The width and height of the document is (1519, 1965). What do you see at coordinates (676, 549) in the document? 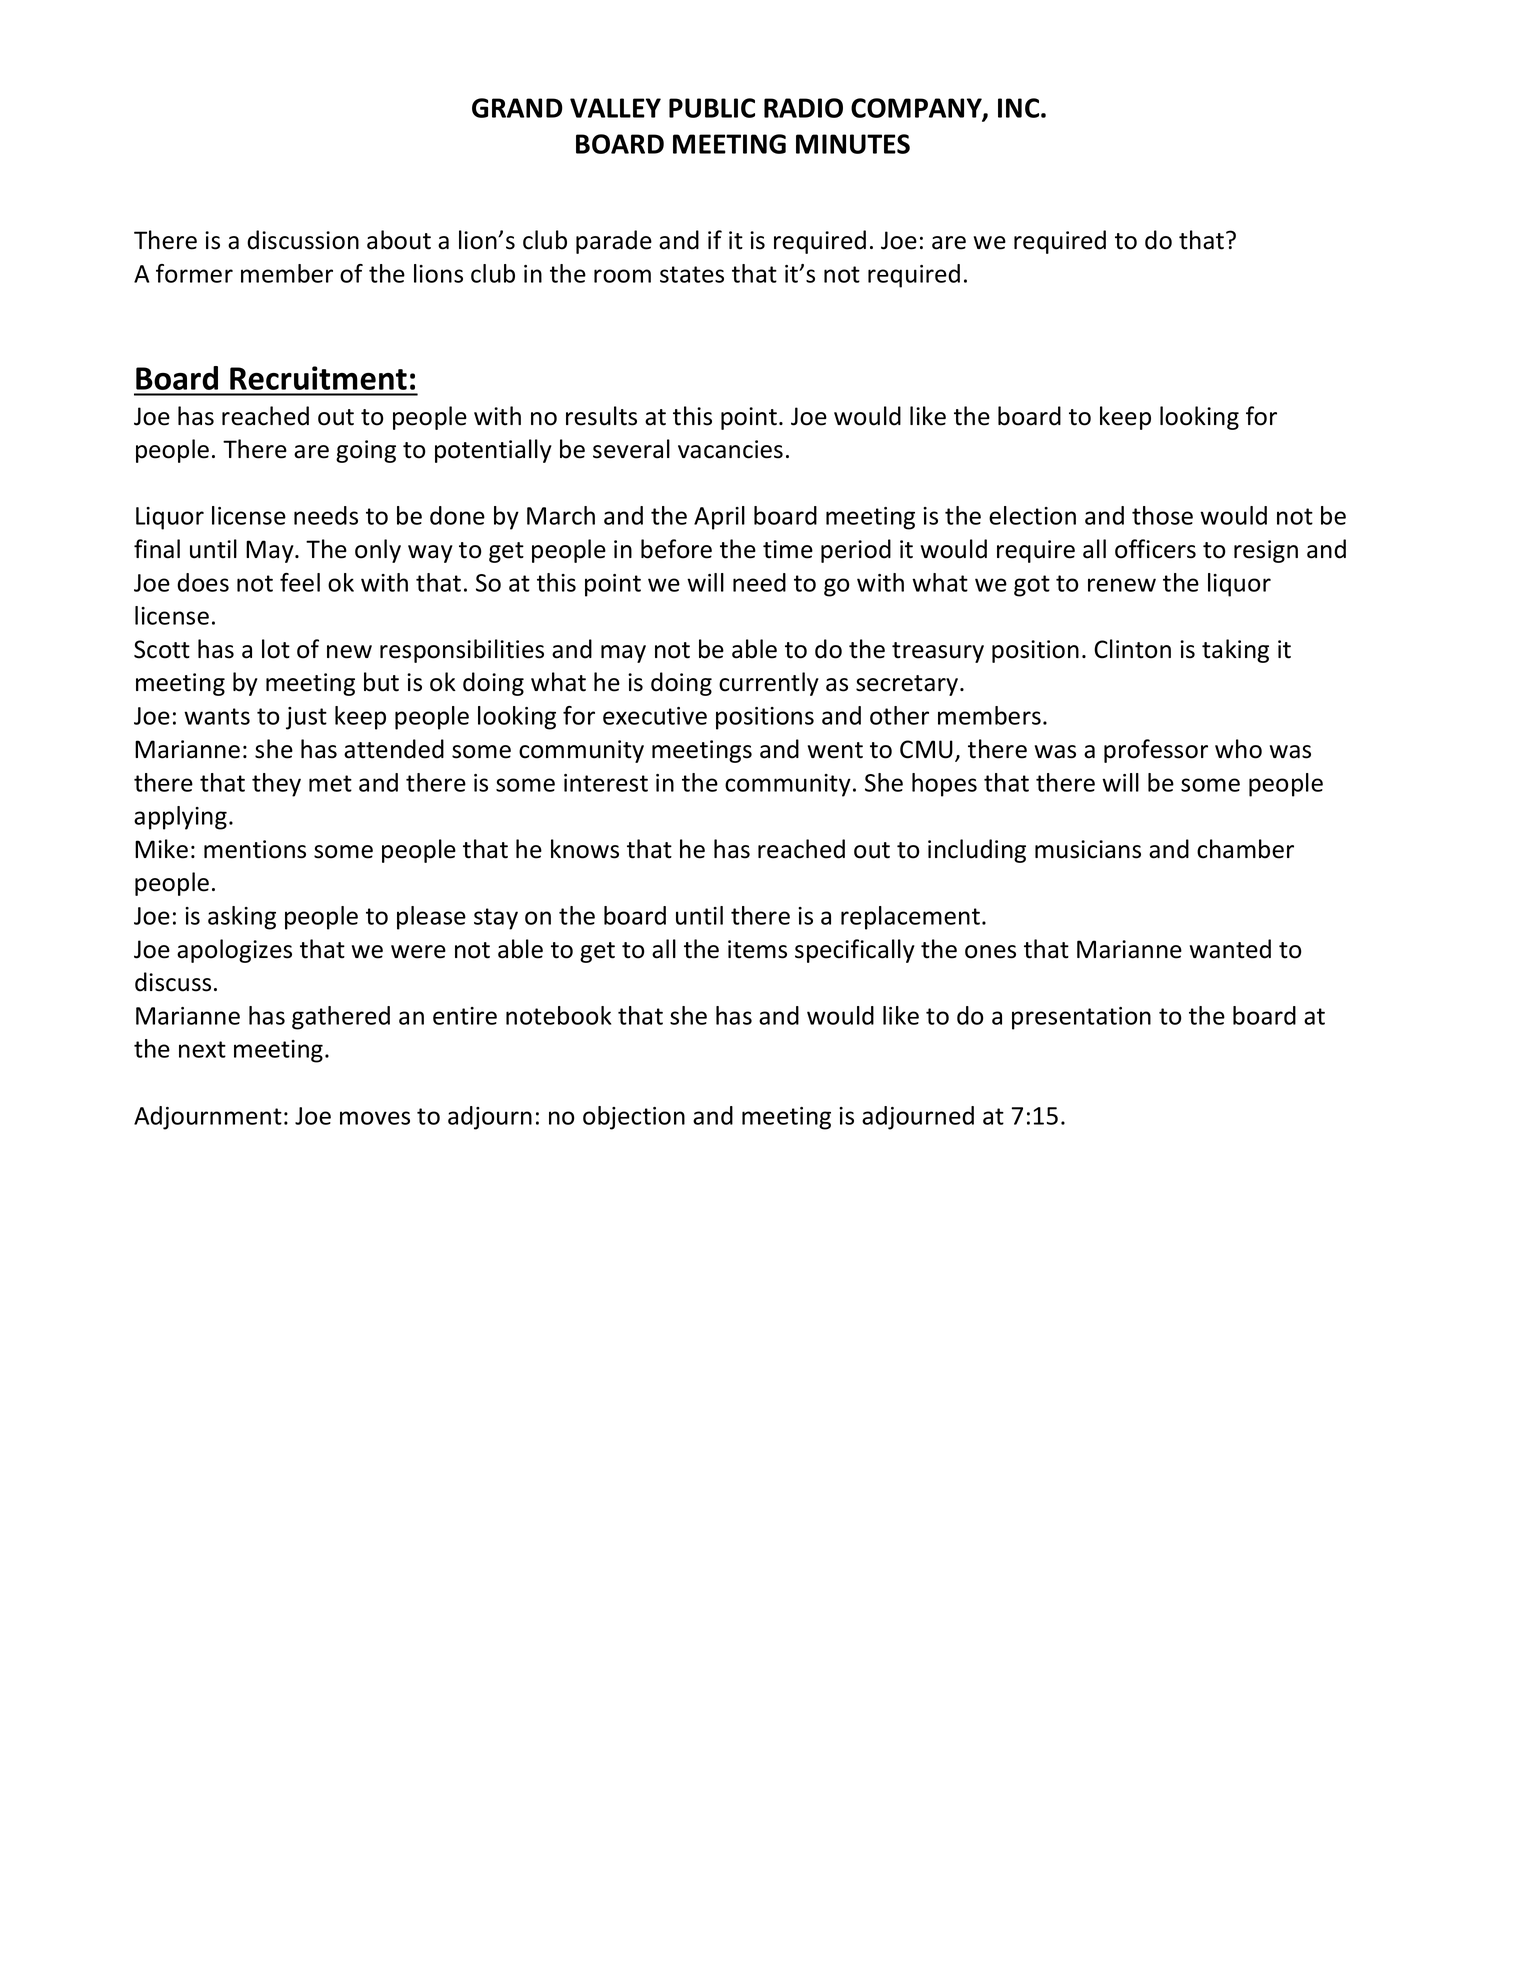
I see `before` at bounding box center [676, 549].
